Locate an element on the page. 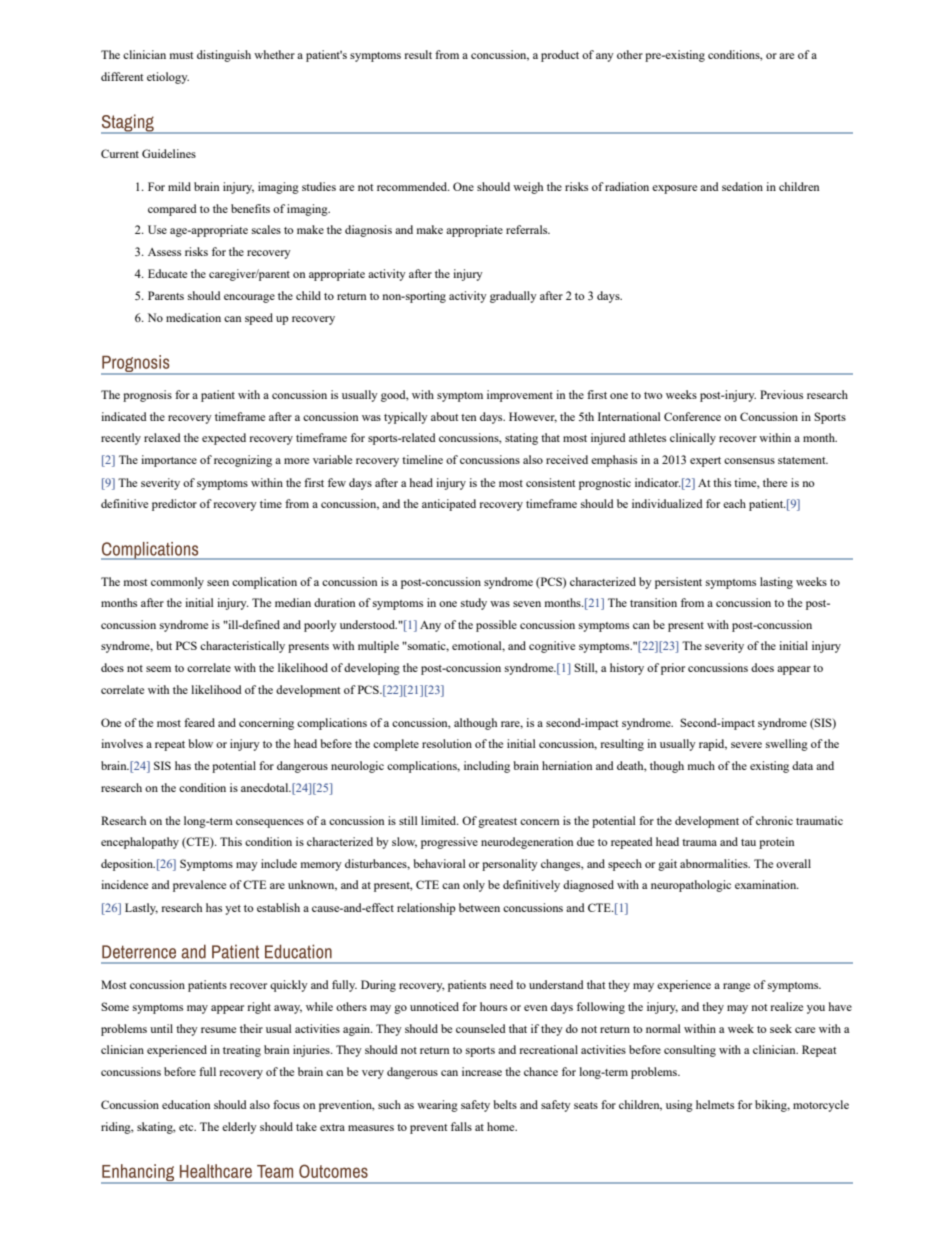 This page has width=952, height=1233. feared is located at coordinates (199, 722).
